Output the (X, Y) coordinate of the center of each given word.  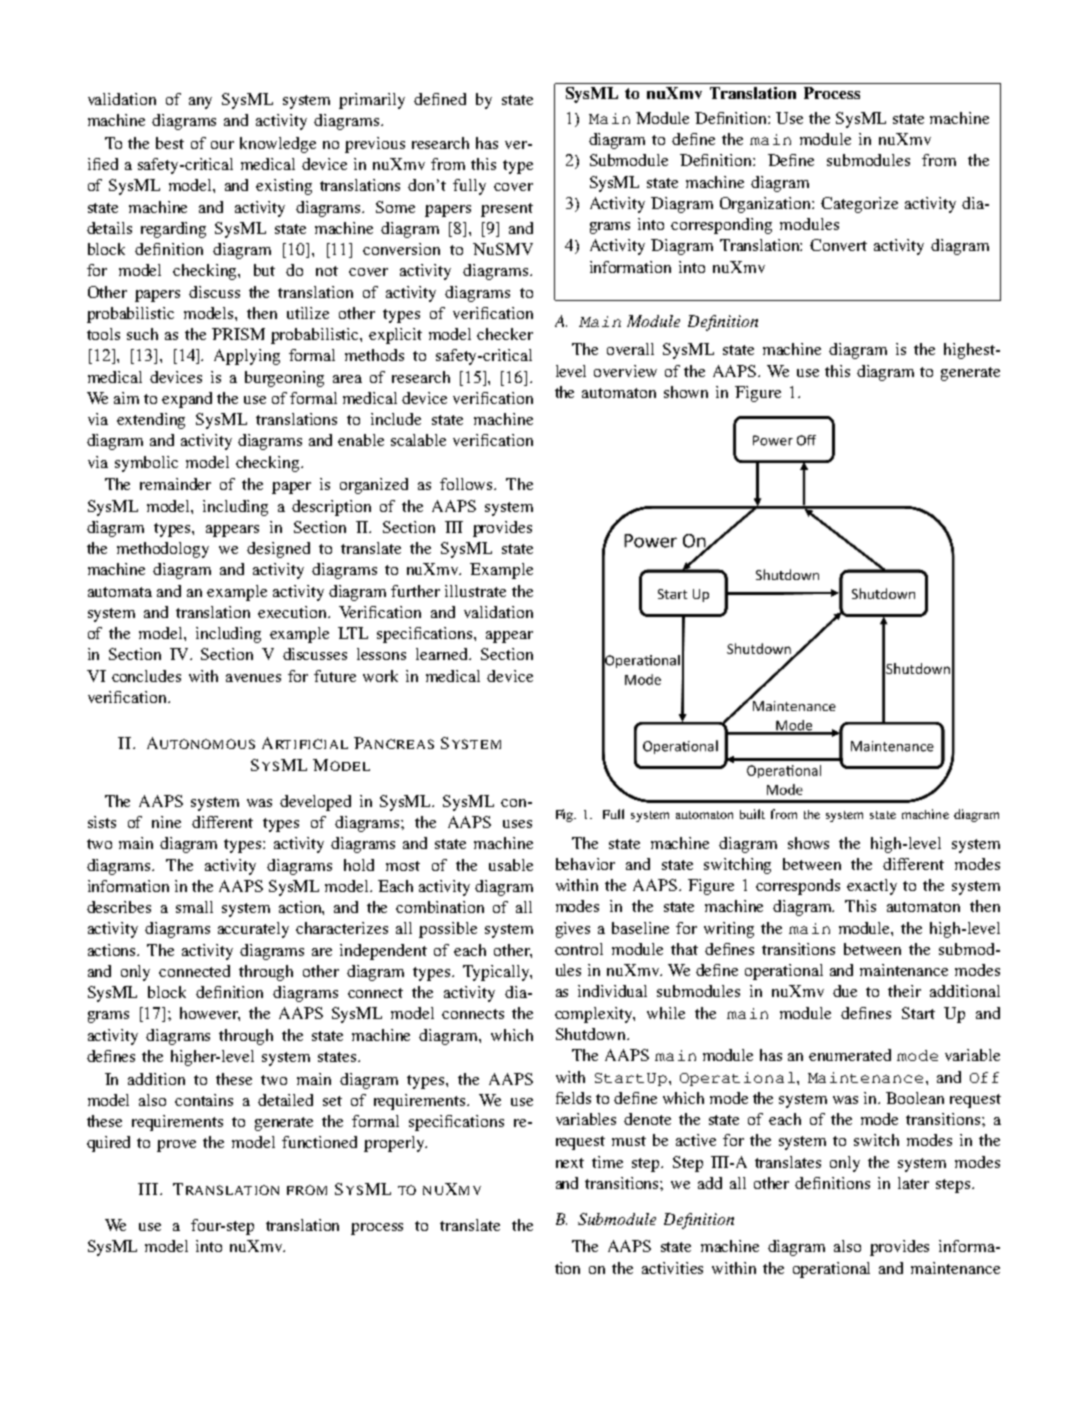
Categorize (859, 205)
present (507, 210)
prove (176, 1146)
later (913, 1183)
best (170, 143)
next (570, 1163)
